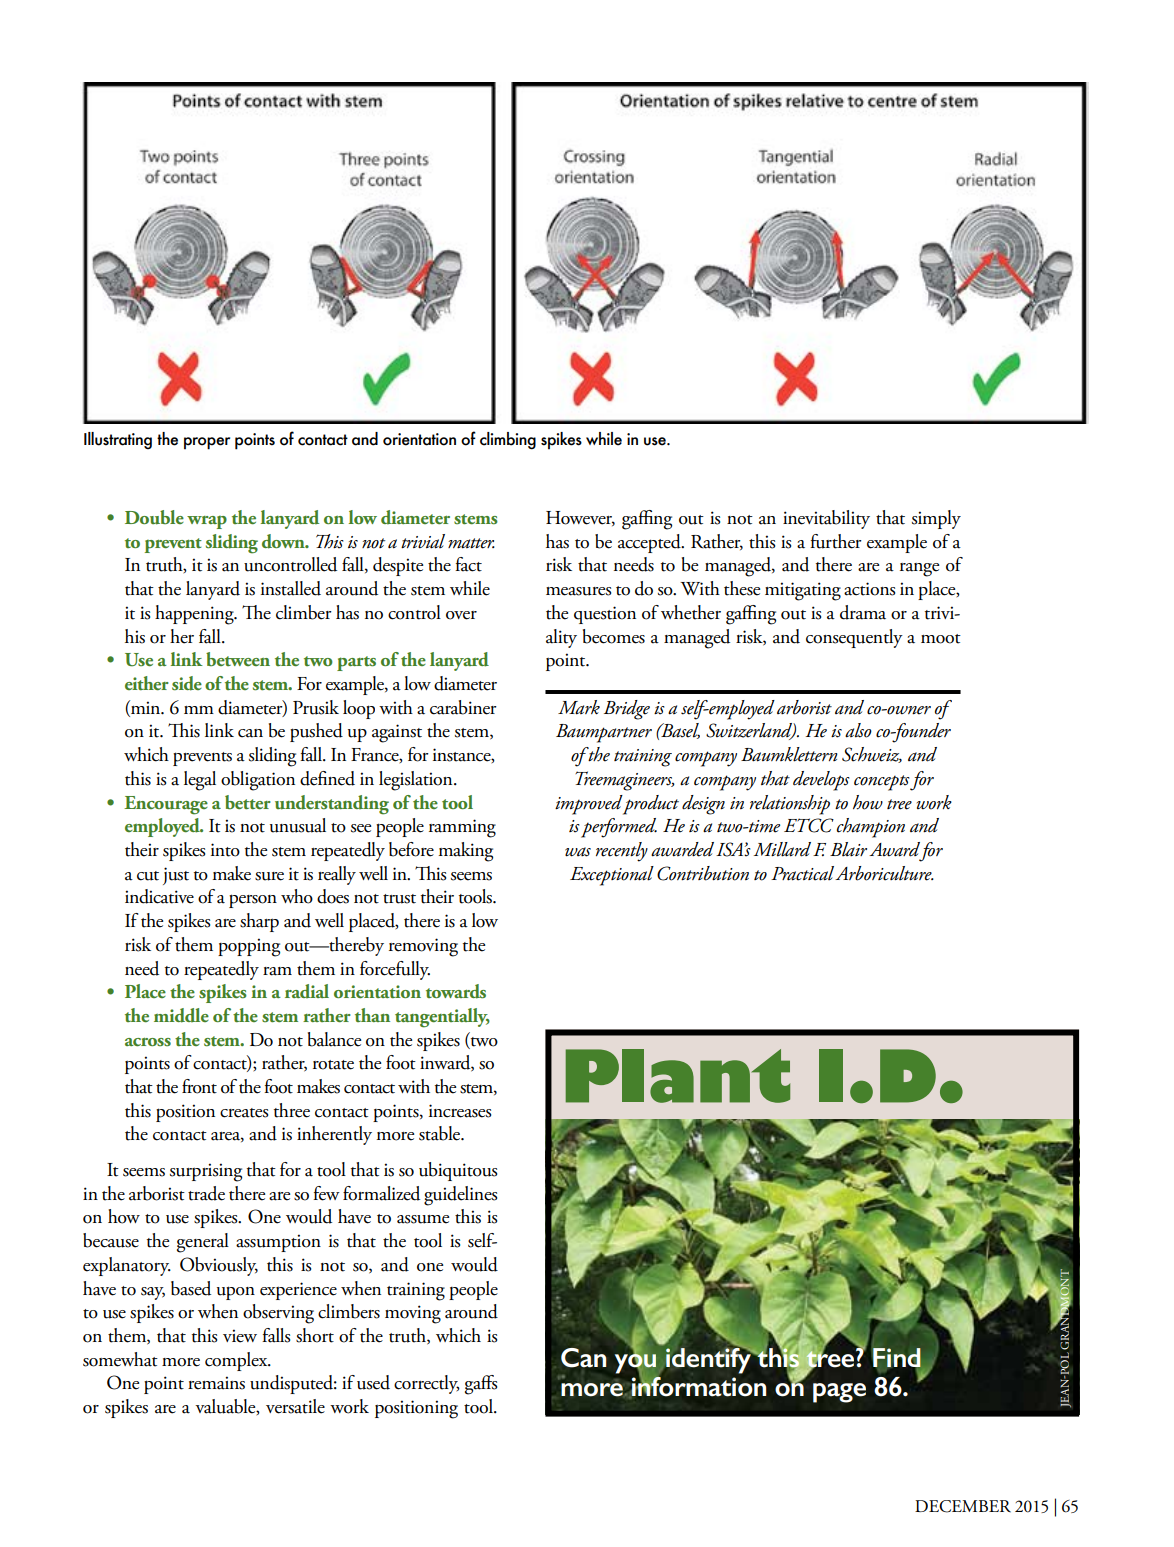 The height and width of the page is (1547, 1174). I want to click on gaffs, so click(481, 1385).
